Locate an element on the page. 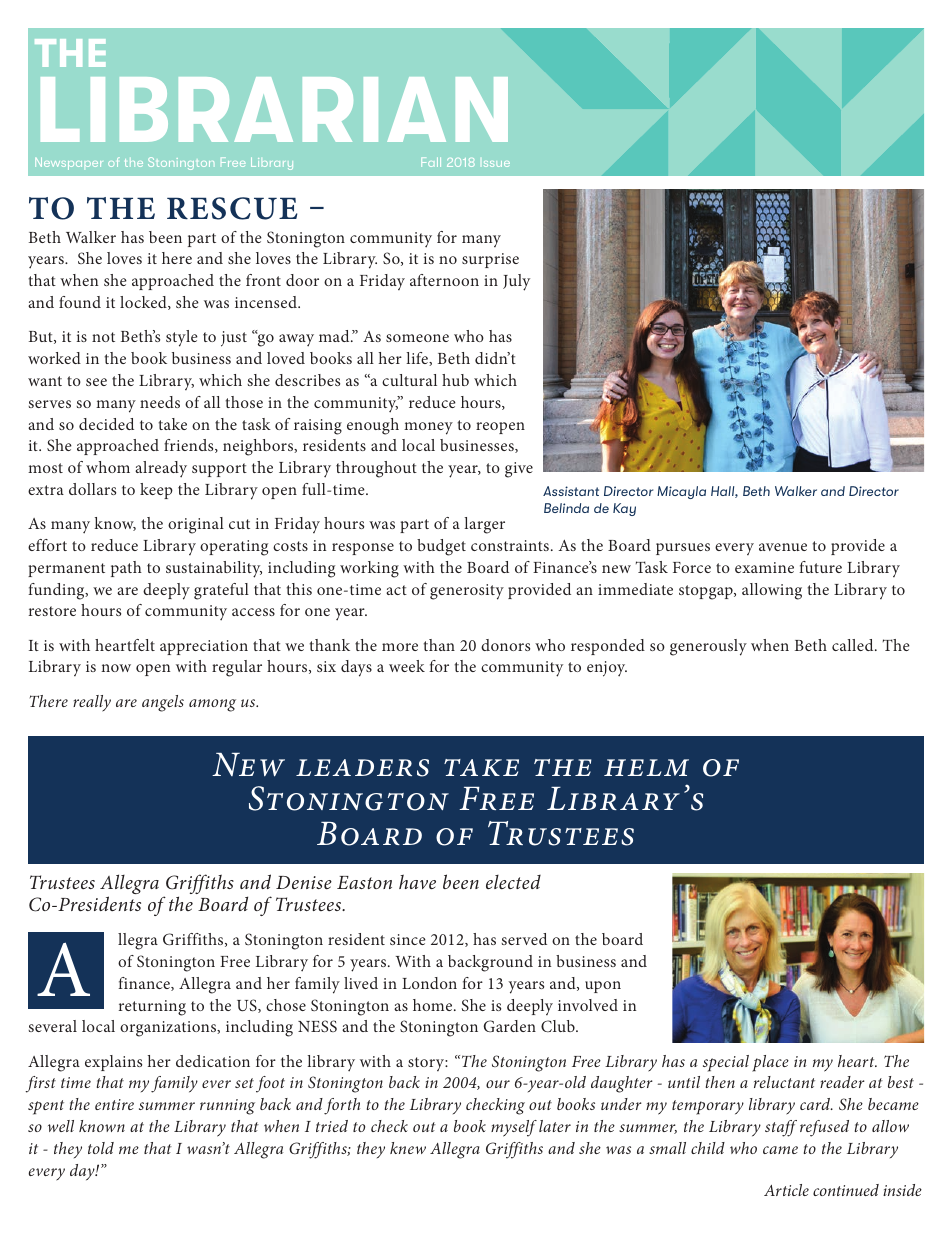  donors is located at coordinates (505, 645).
